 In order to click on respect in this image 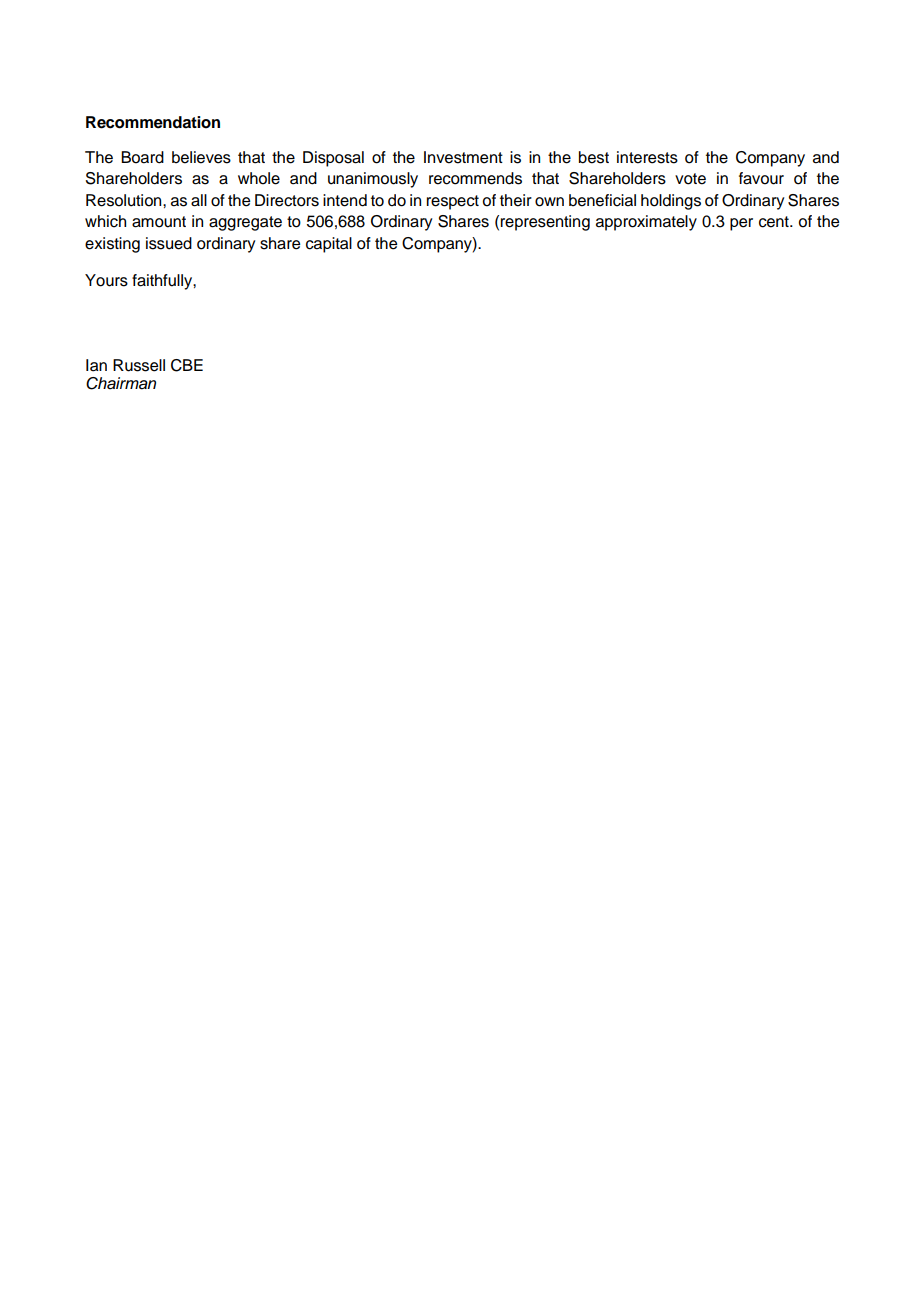, I will do `click(453, 202)`.
